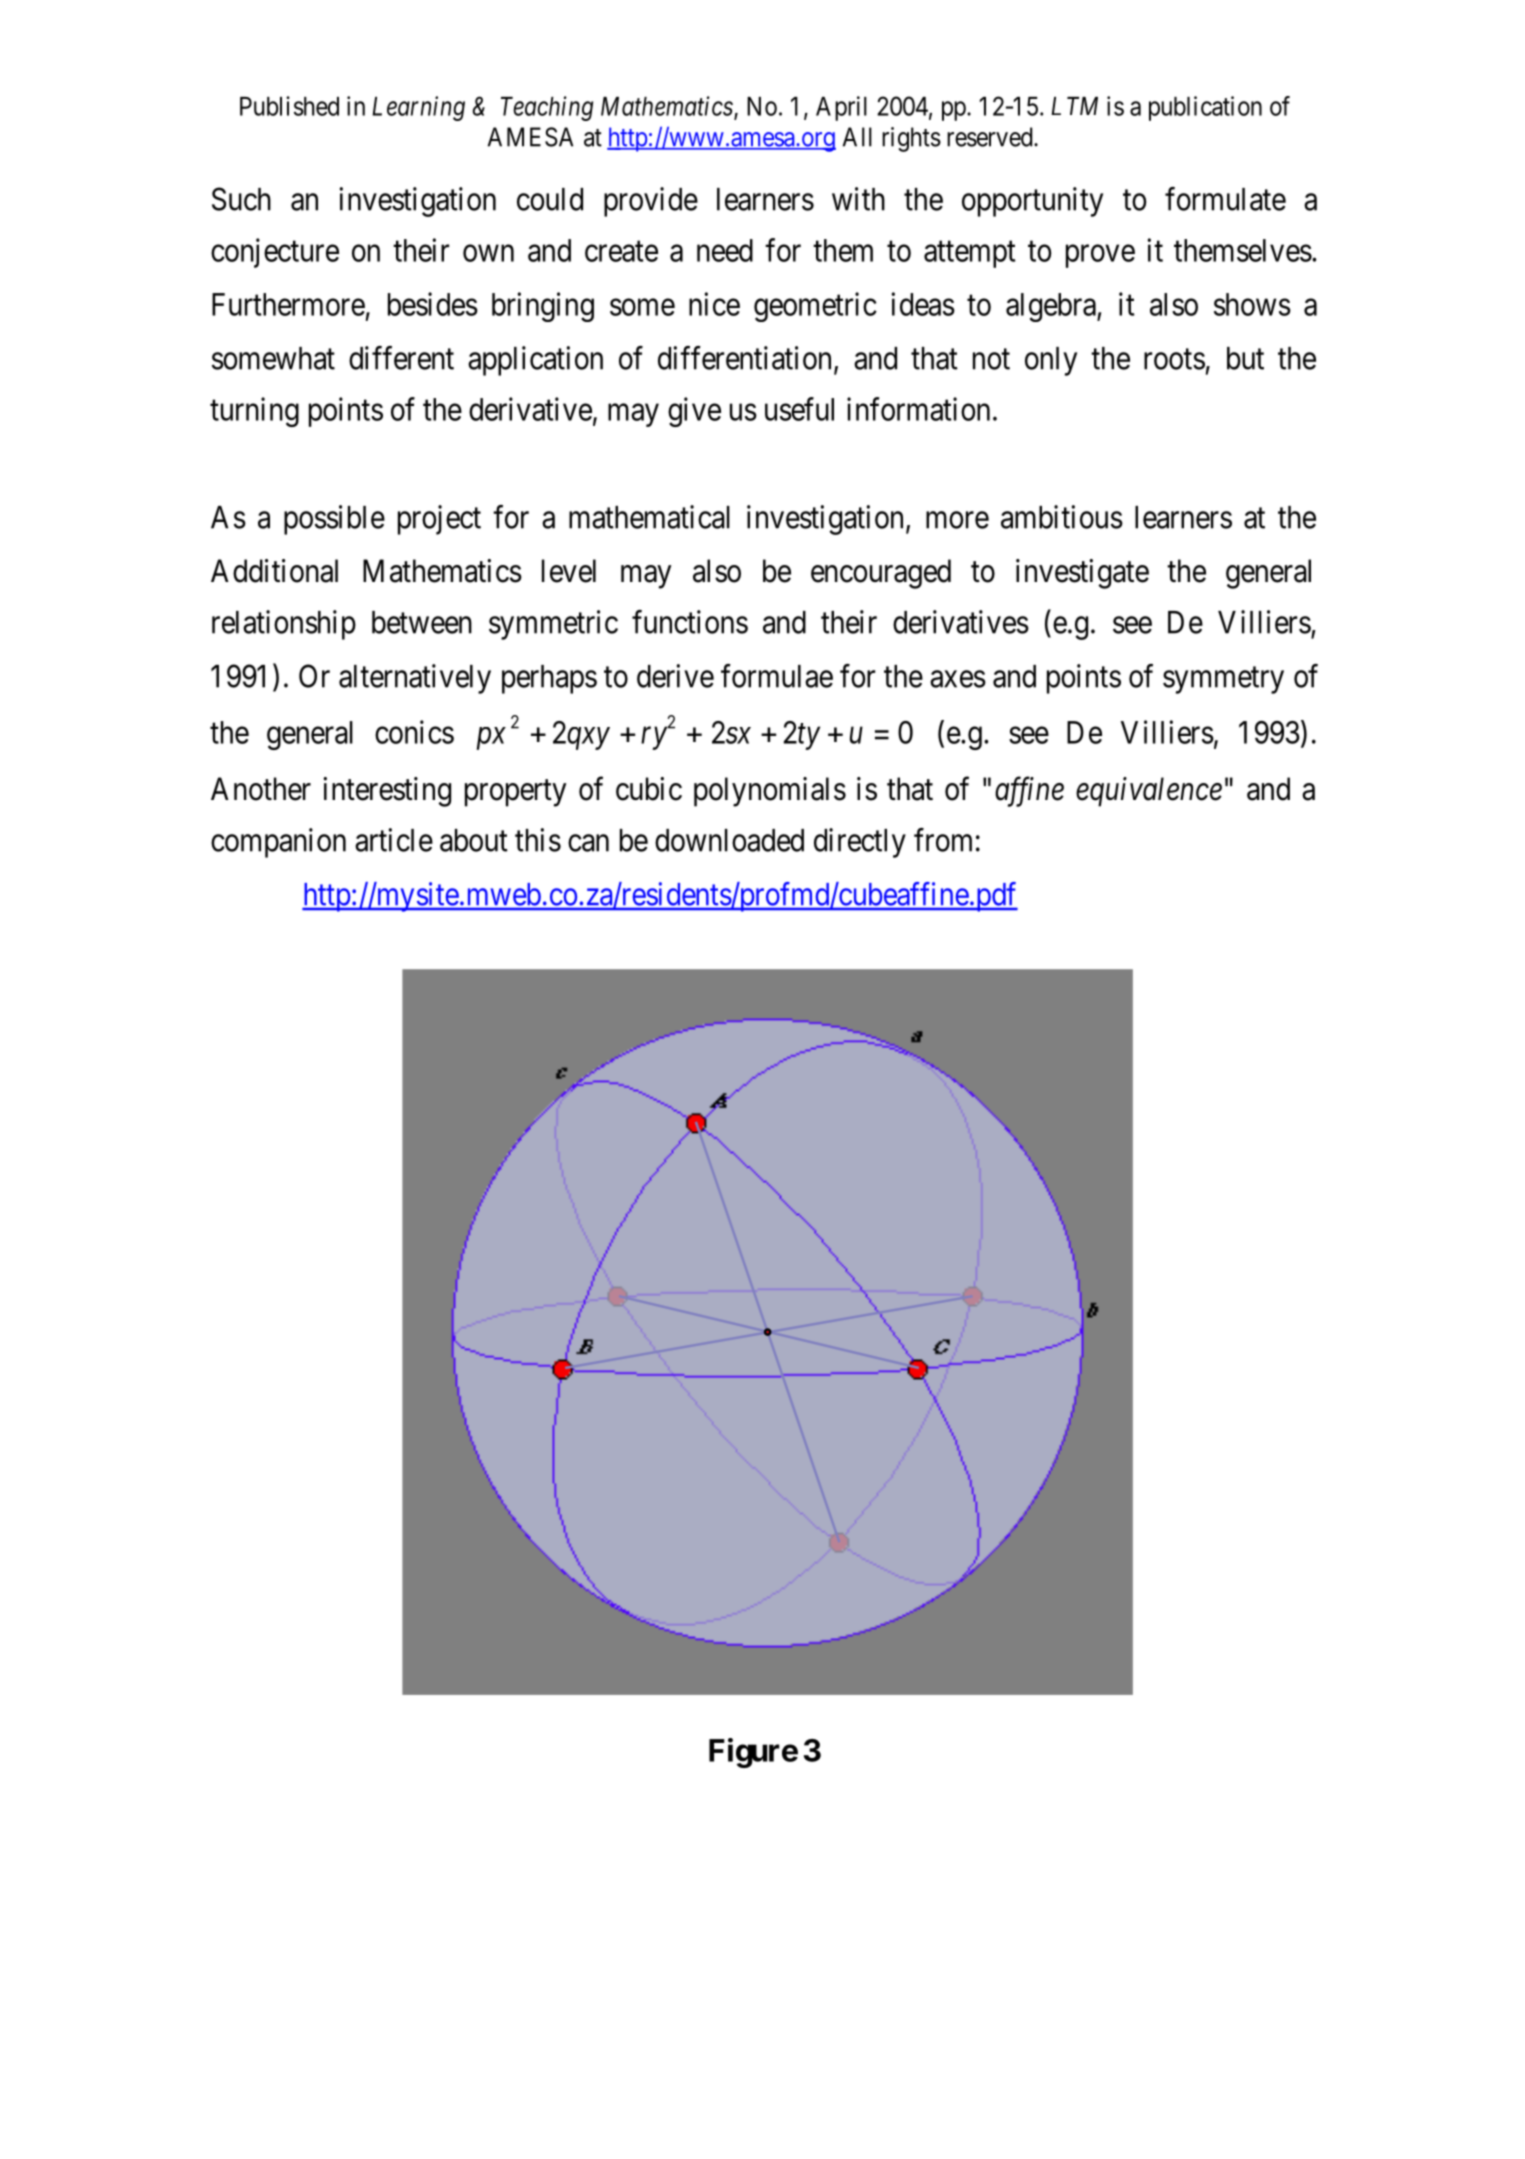 This screenshot has width=1525, height=2159. Describe the element at coordinates (1074, 106) in the screenshot. I see `LTM` at that location.
